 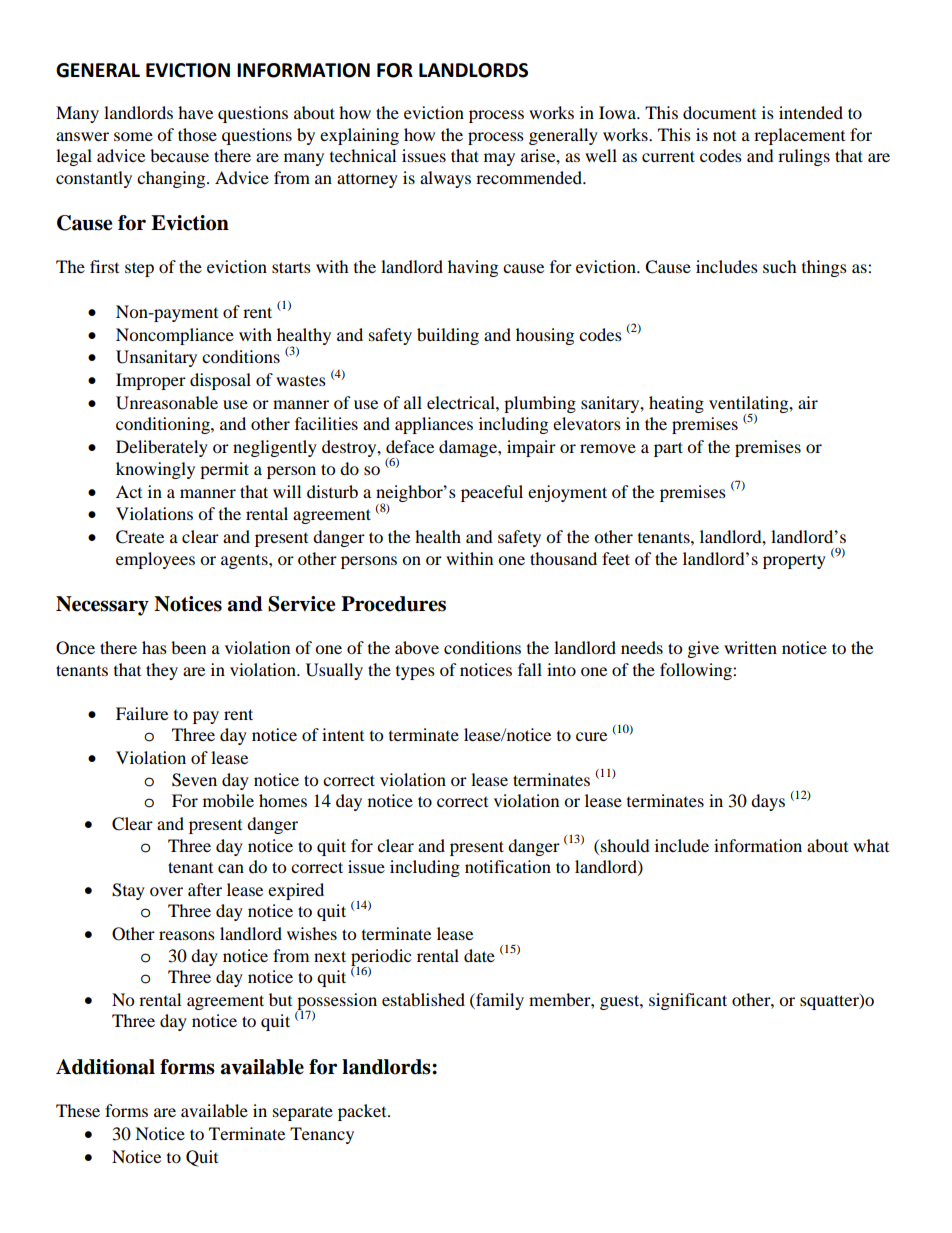 I want to click on heating, so click(x=676, y=404).
